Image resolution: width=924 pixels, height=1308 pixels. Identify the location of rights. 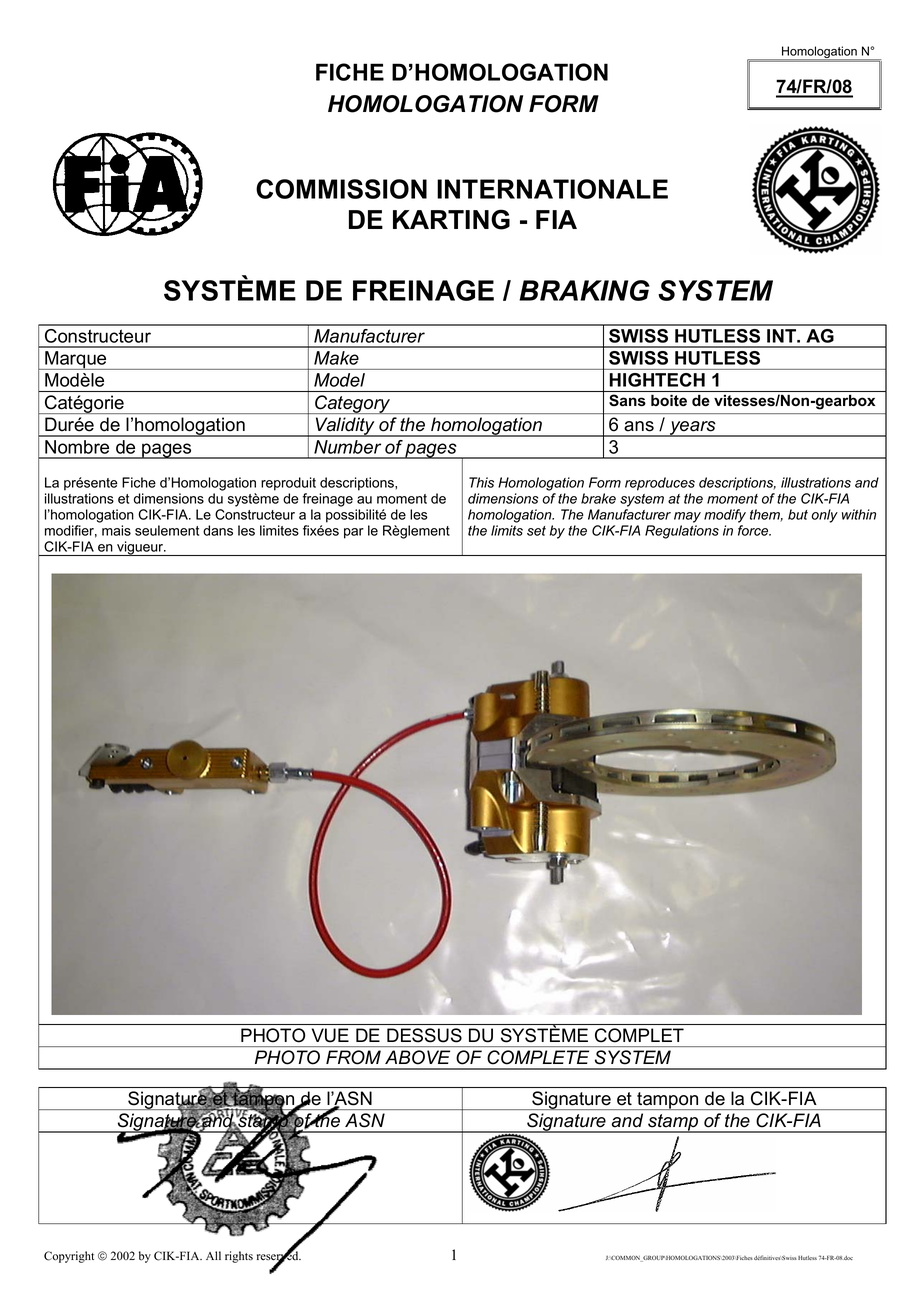
(239, 1257).
